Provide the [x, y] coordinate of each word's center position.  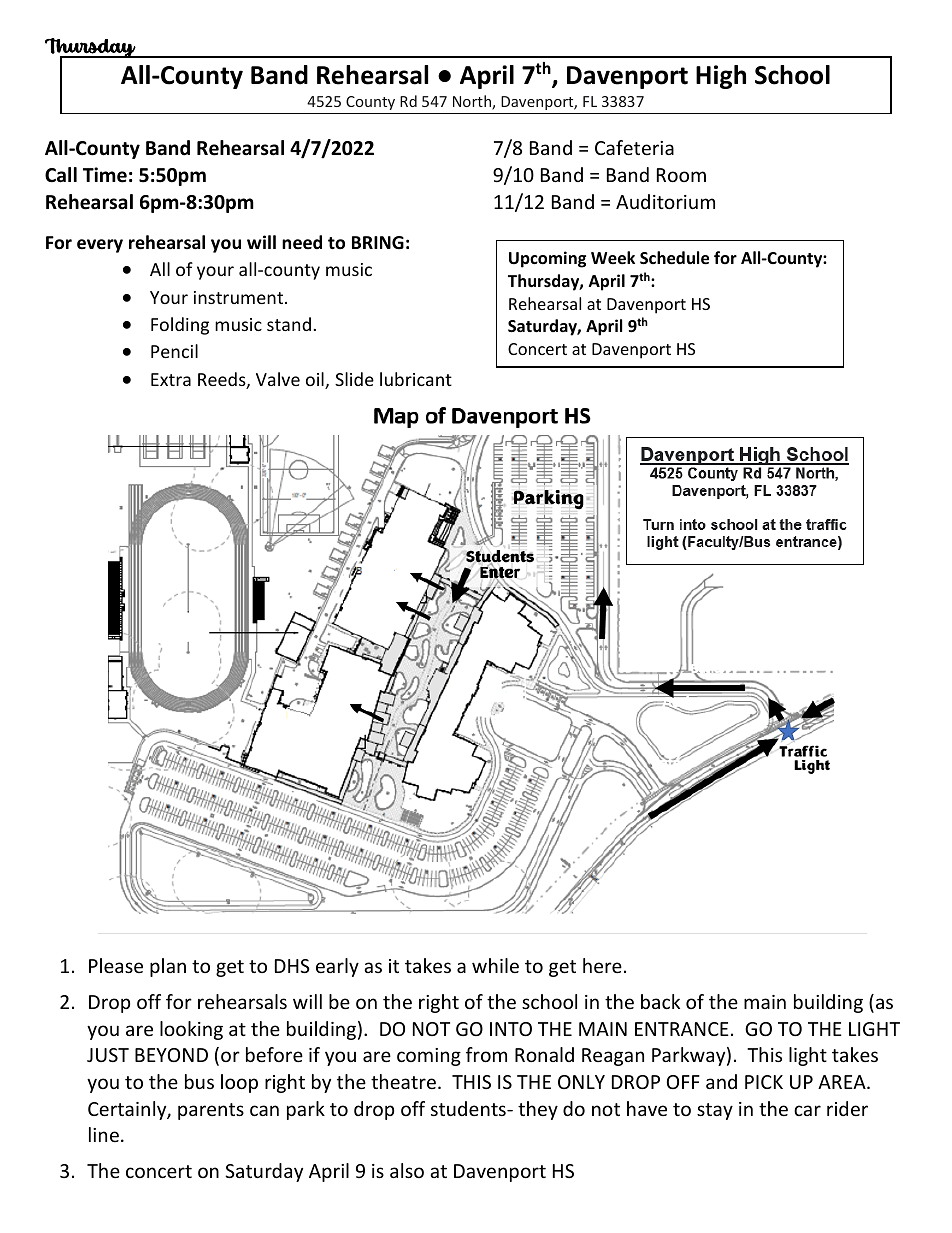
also [407, 1170]
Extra [171, 379]
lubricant [416, 379]
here [602, 965]
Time [105, 175]
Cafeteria [634, 147]
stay [715, 1111]
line [104, 1134]
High [721, 77]
